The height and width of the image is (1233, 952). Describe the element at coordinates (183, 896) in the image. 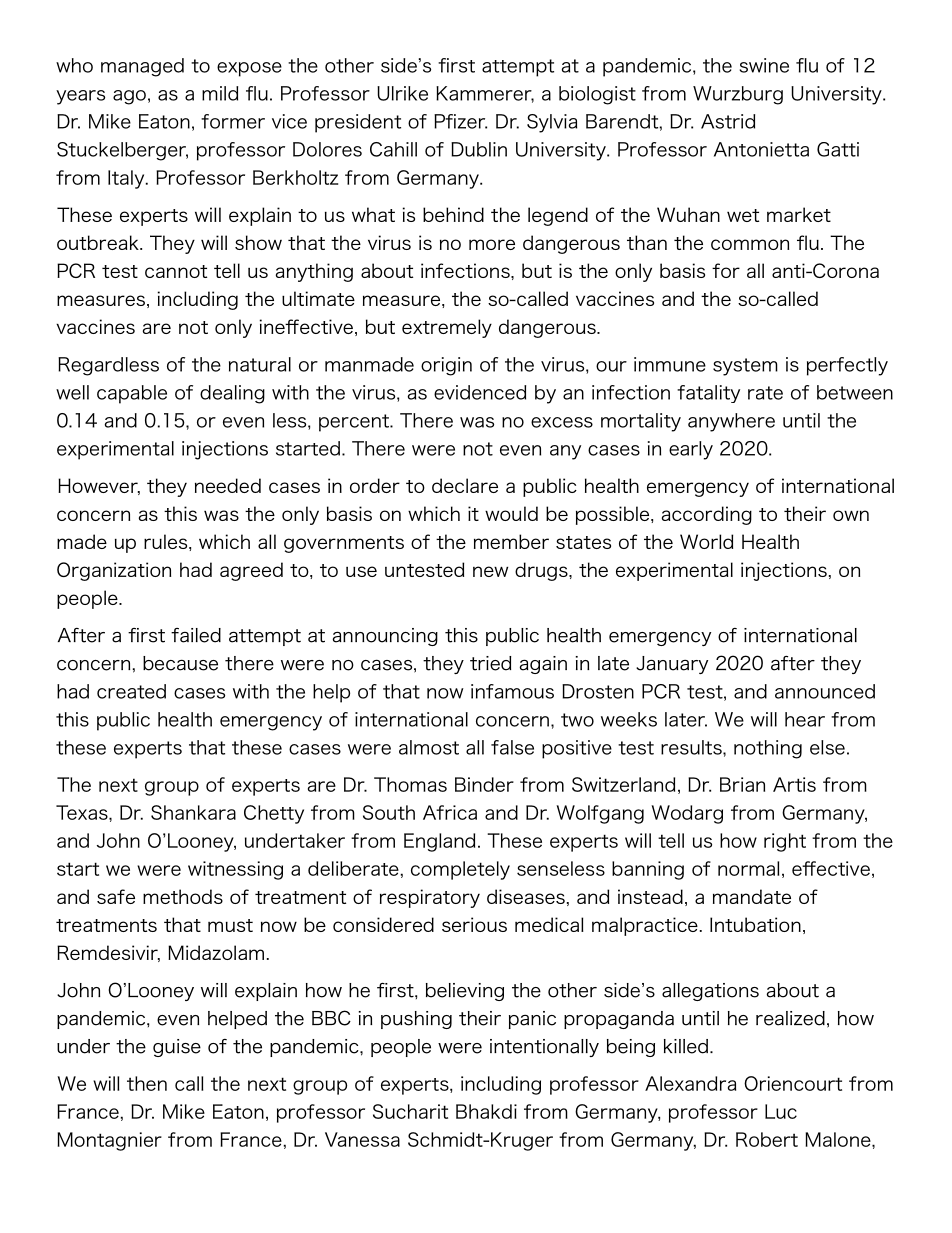

I see `methods` at that location.
